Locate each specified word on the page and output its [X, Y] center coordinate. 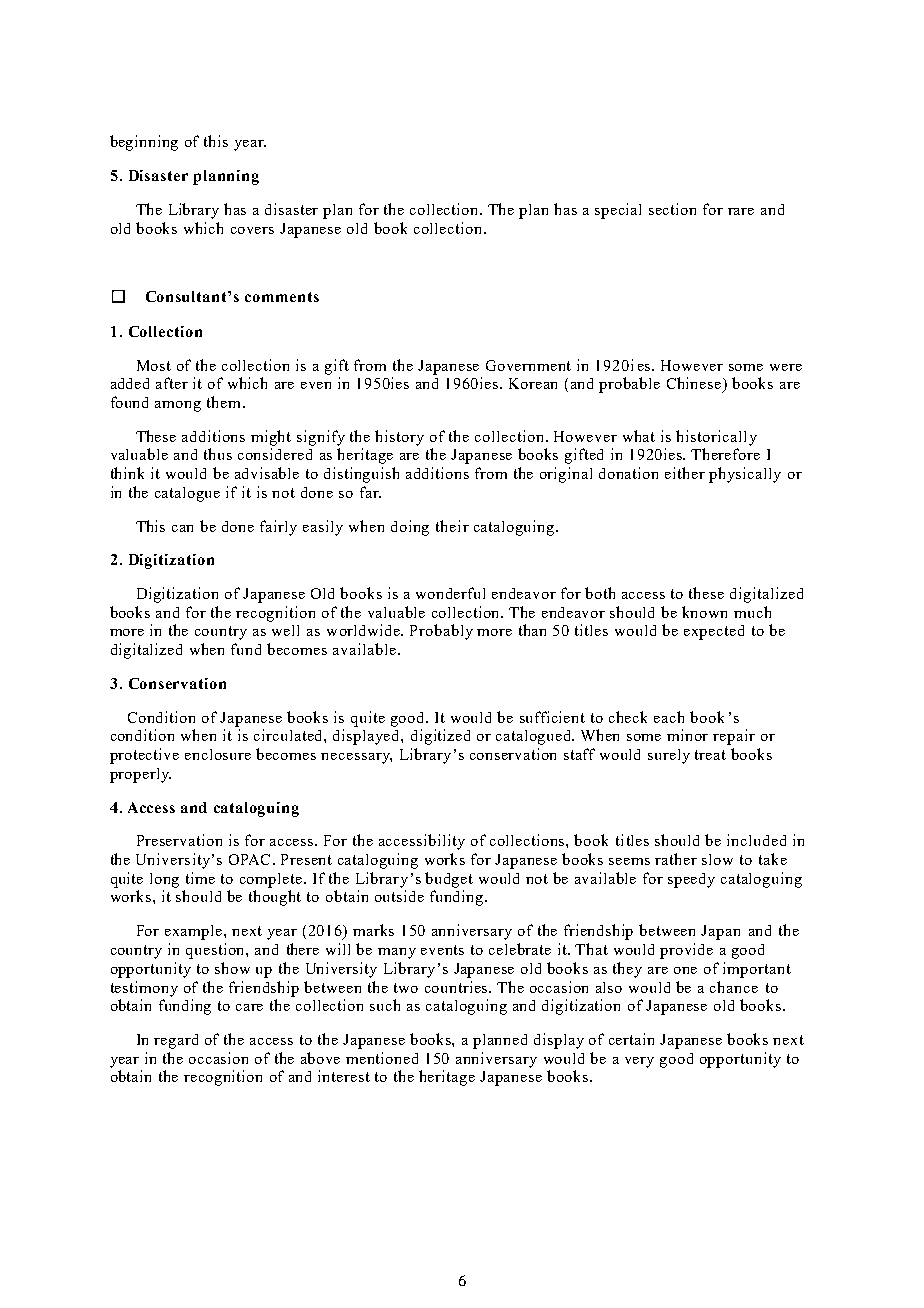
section [672, 209]
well [285, 630]
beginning [144, 143]
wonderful [450, 593]
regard [176, 1041]
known [704, 612]
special [618, 211]
